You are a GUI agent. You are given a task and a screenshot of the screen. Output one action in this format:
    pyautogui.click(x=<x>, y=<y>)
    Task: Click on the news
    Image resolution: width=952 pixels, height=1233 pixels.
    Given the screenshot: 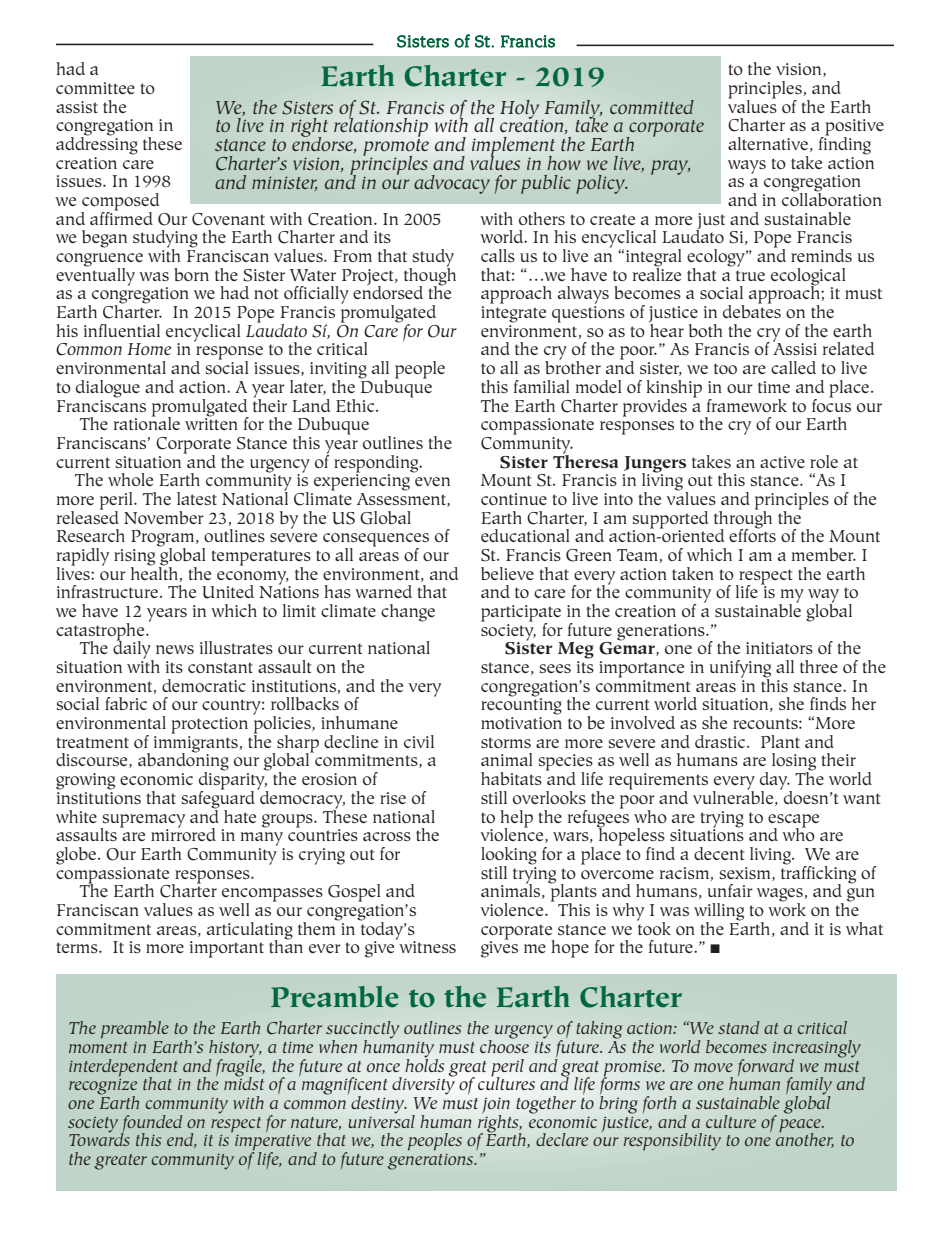 What is the action you would take?
    pyautogui.click(x=175, y=649)
